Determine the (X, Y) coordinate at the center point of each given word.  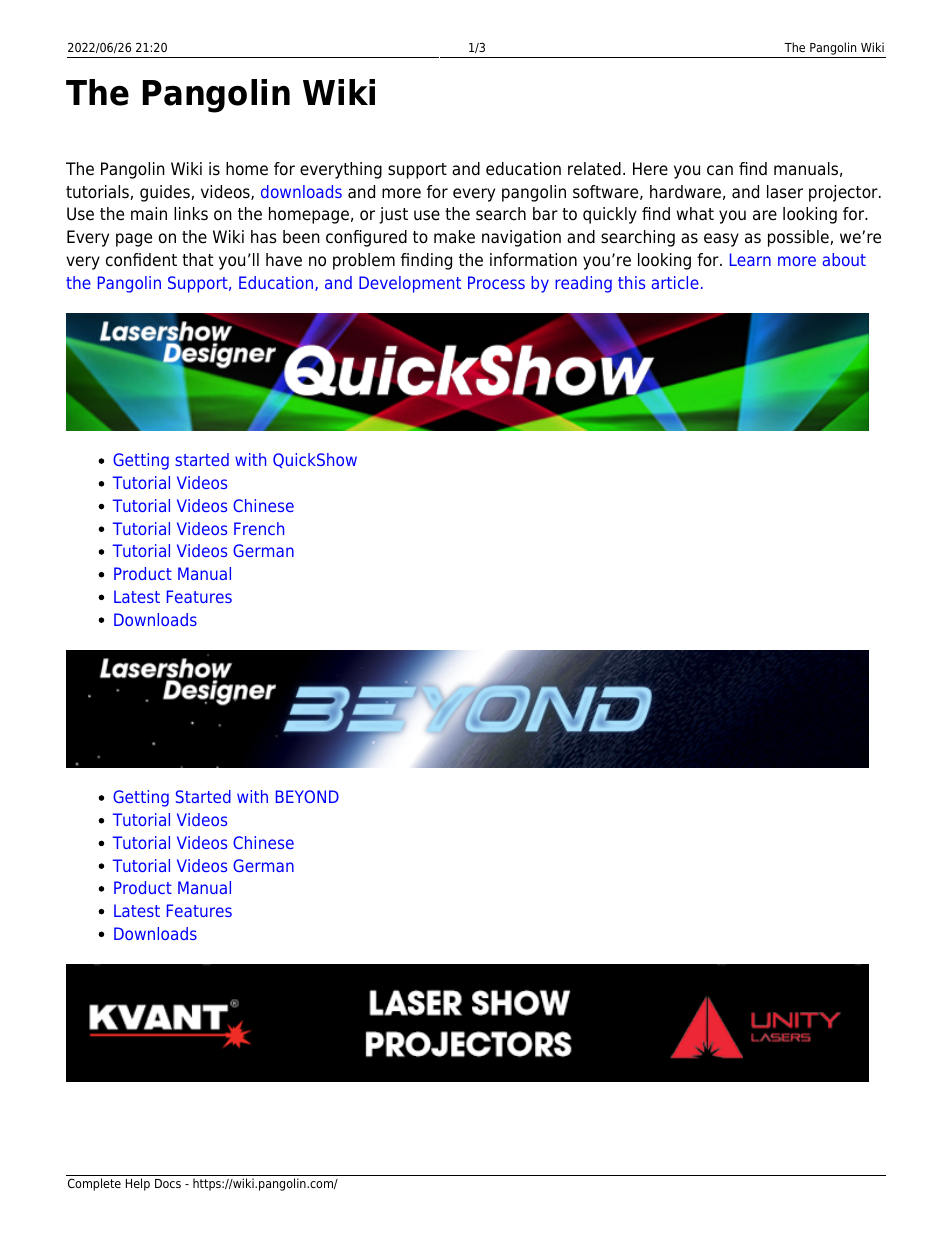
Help (138, 1184)
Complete (94, 1184)
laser (785, 192)
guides (166, 193)
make (454, 237)
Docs (168, 1183)
